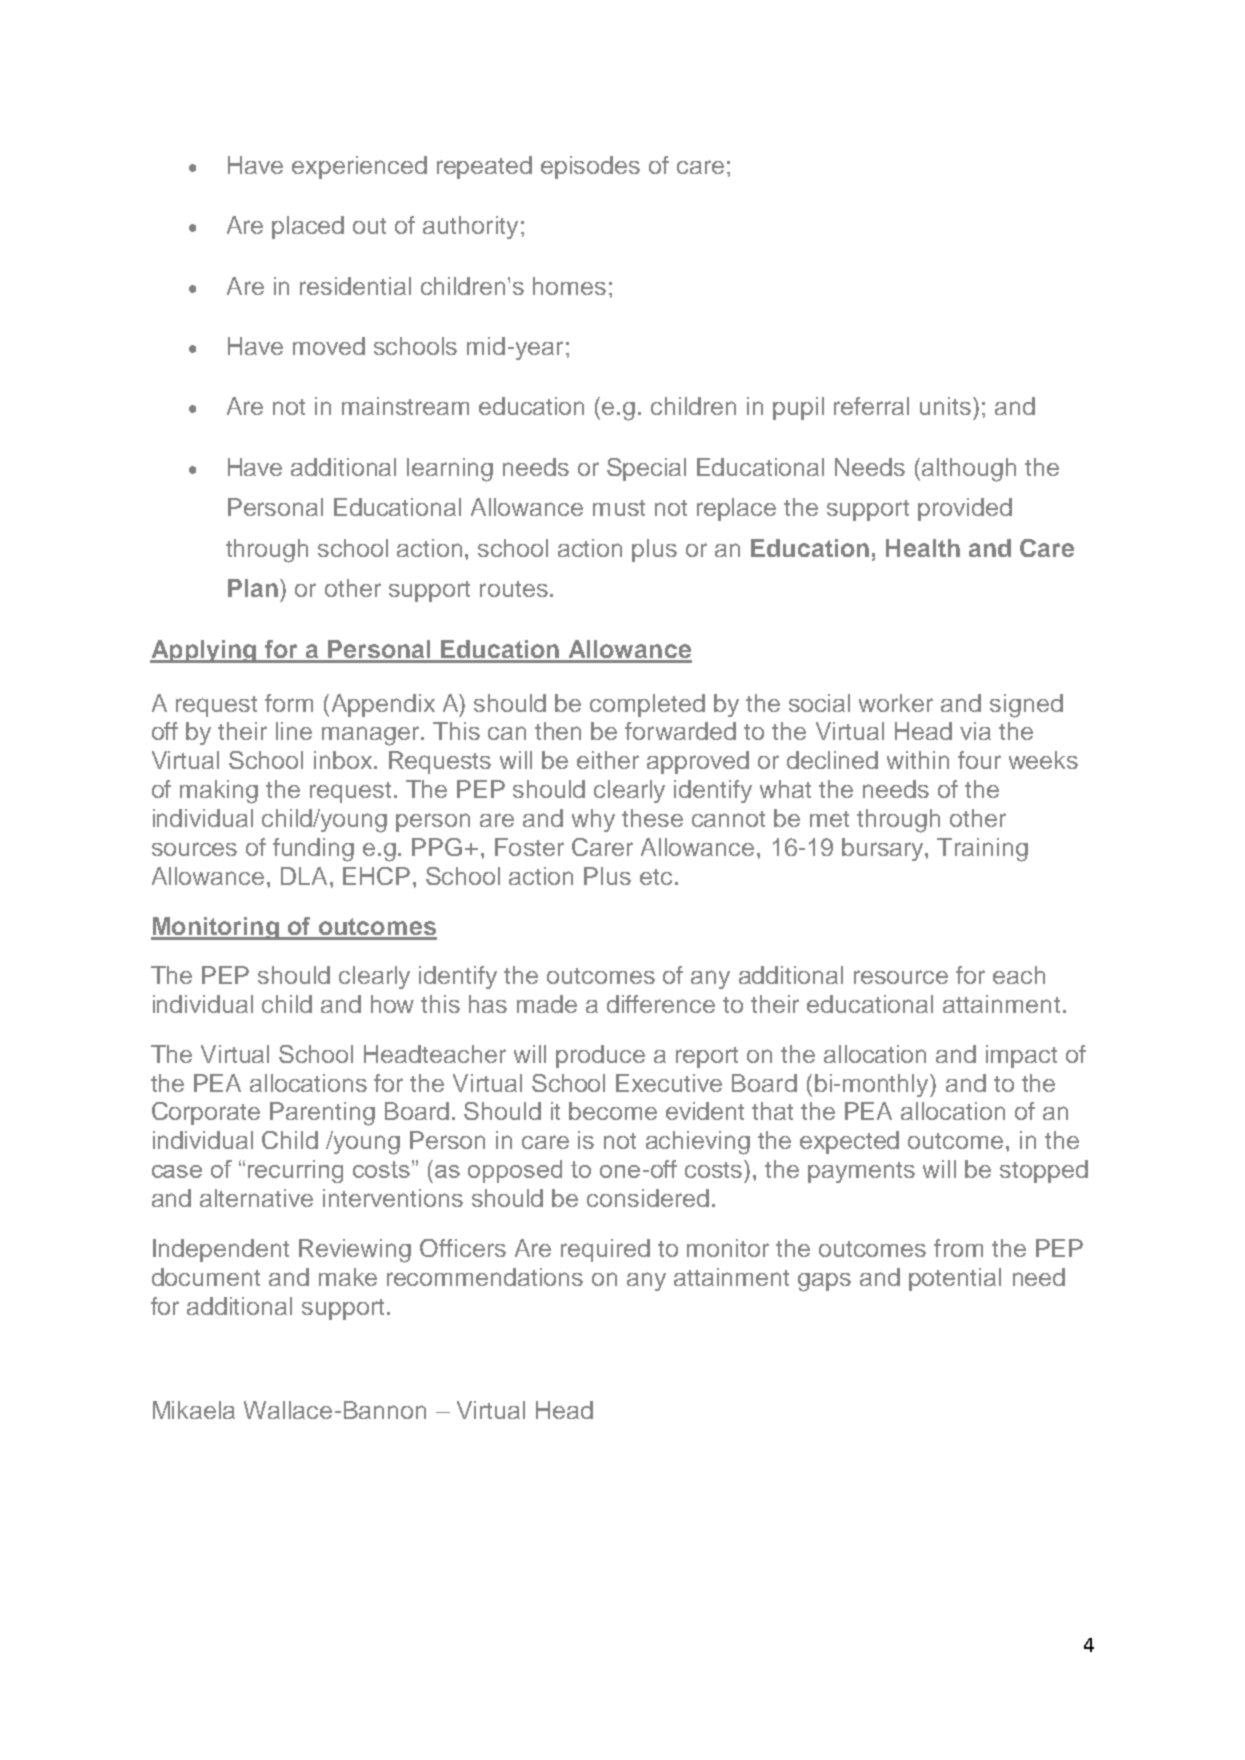  What do you see at coordinates (590, 167) in the image?
I see `episodes` at bounding box center [590, 167].
